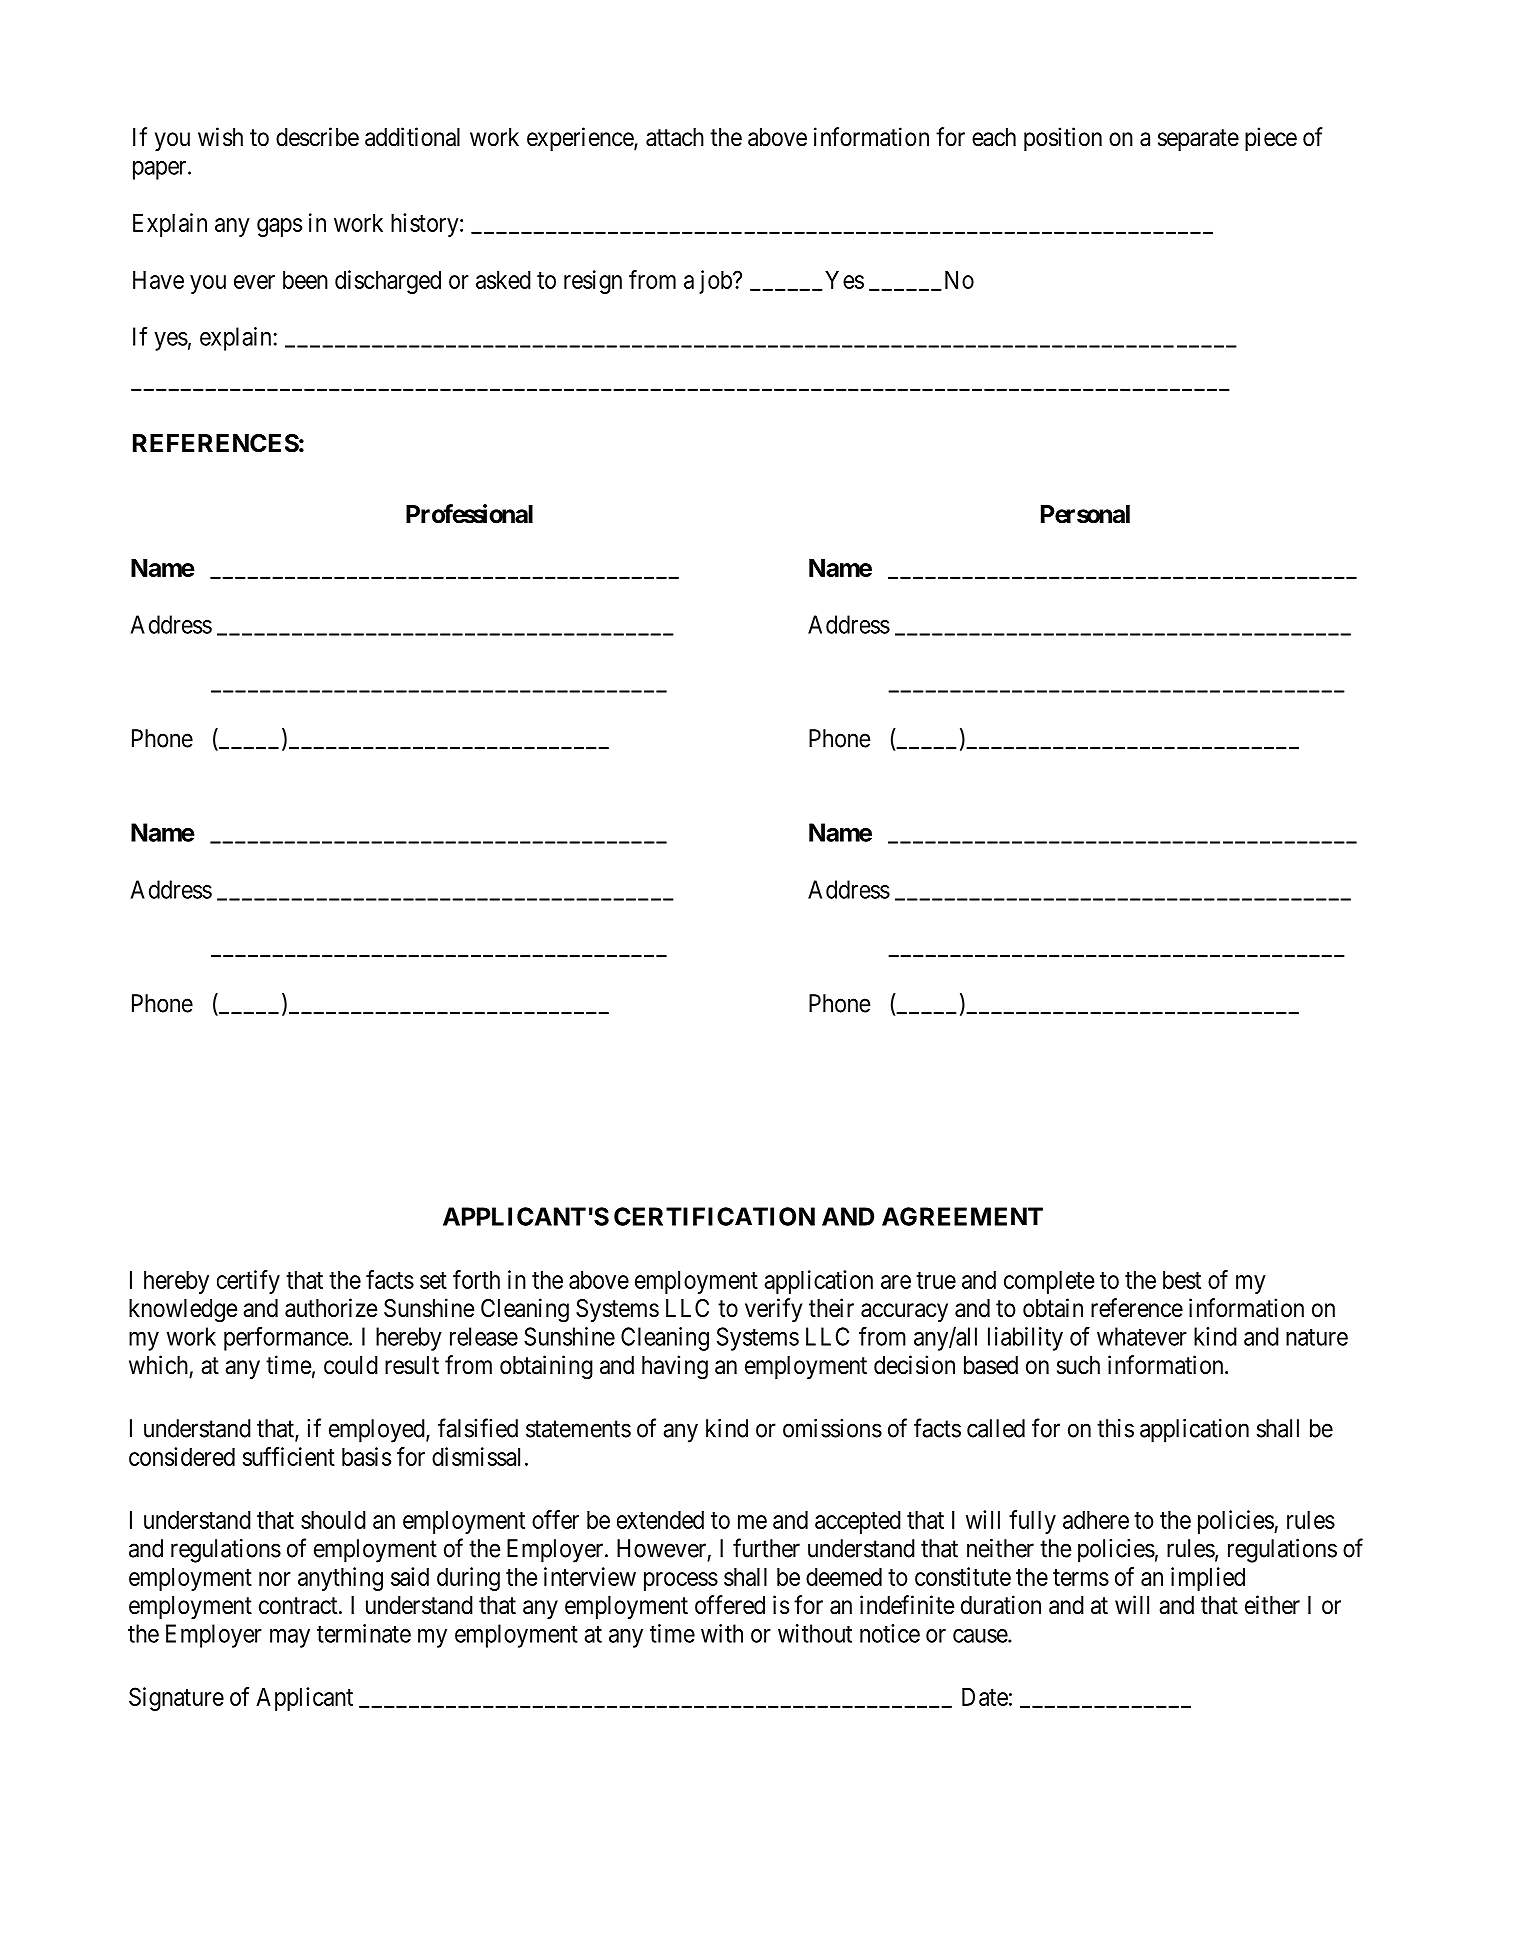 The image size is (1515, 1960). Describe the element at coordinates (675, 137) in the page. I see `attach` at that location.
